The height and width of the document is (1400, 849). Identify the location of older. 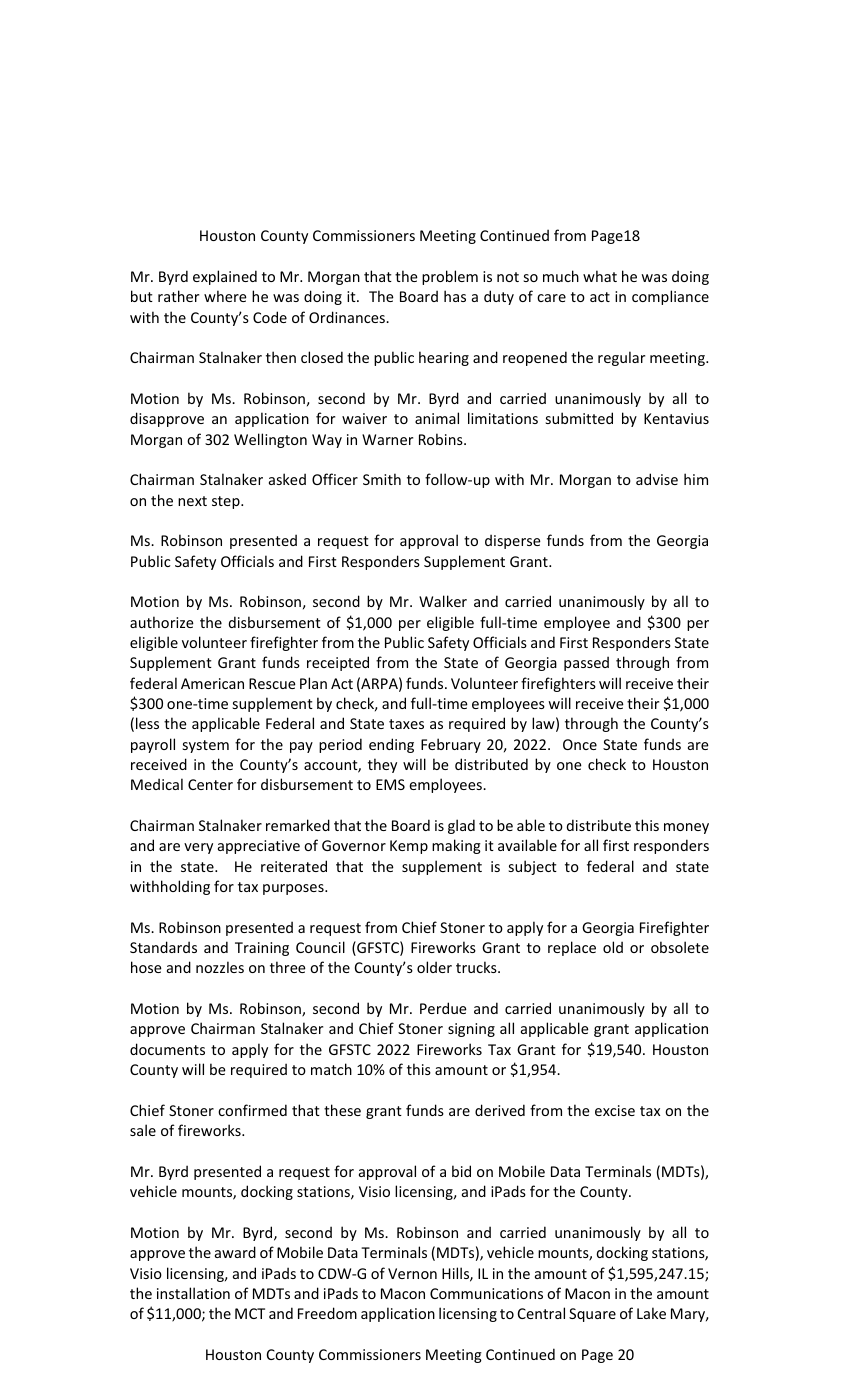
(434, 967).
